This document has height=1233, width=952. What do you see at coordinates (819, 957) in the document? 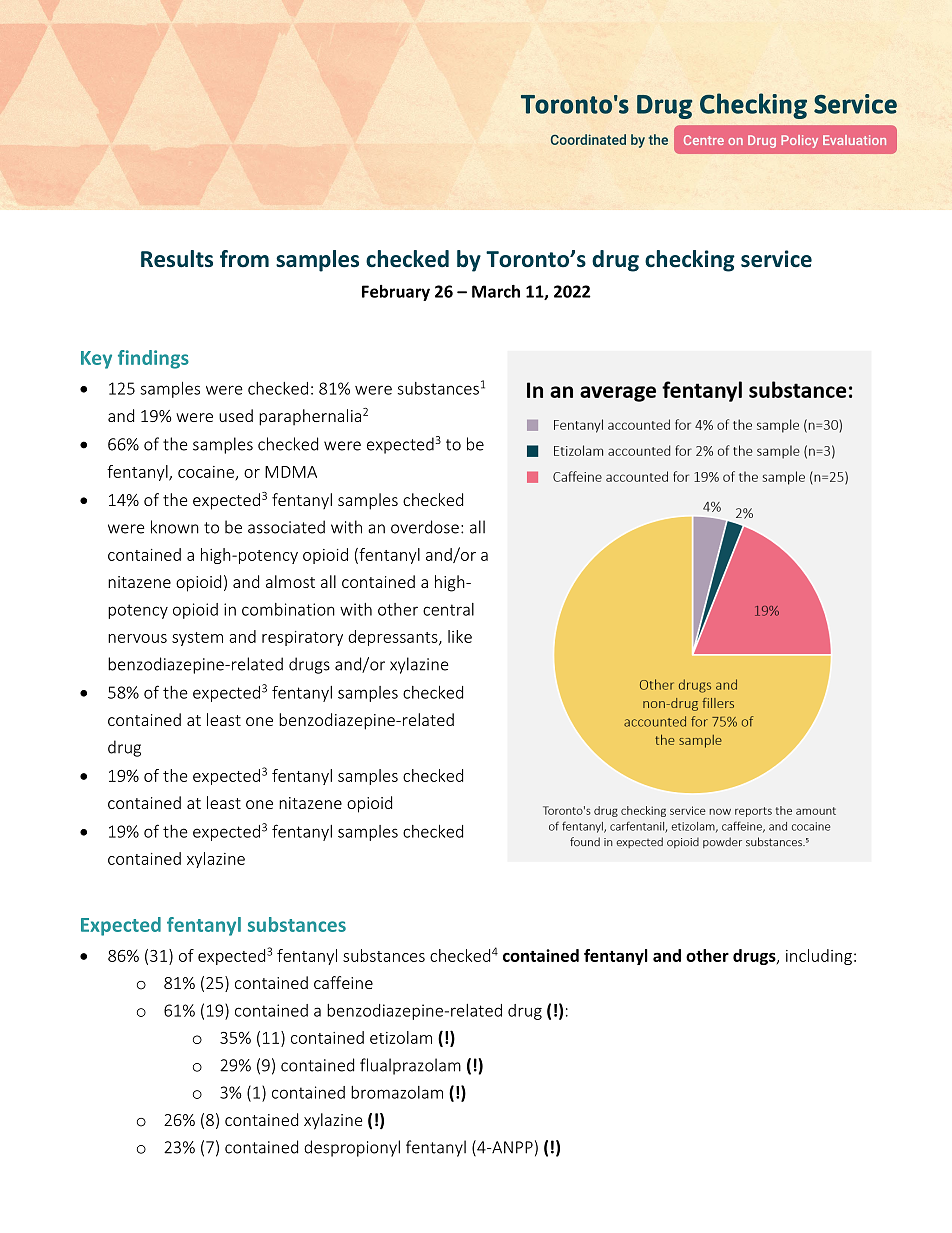
I see `including` at bounding box center [819, 957].
